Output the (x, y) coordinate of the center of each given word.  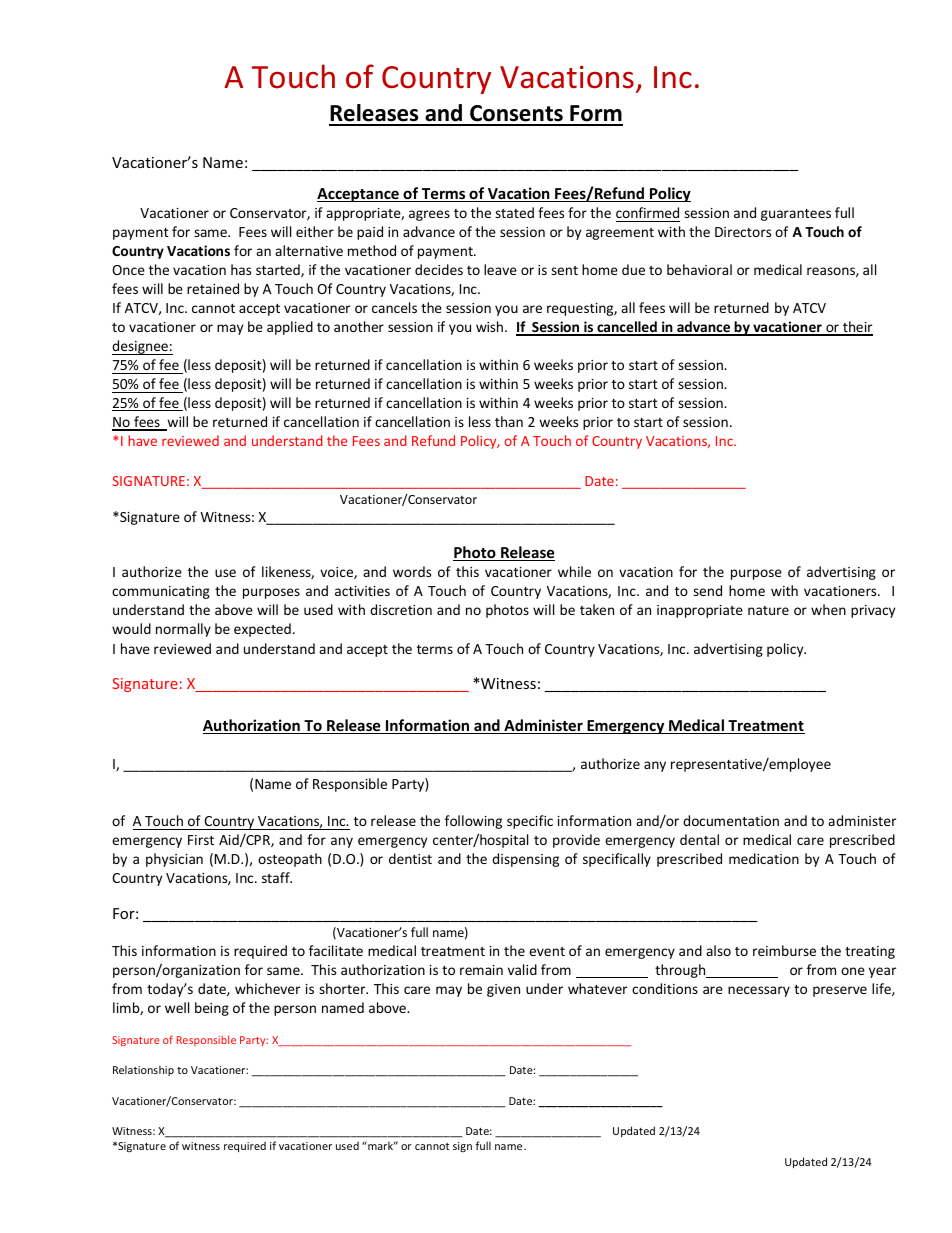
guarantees (796, 215)
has (241, 269)
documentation (731, 820)
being (212, 1009)
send (707, 590)
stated (514, 212)
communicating (161, 592)
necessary (759, 991)
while (574, 571)
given (503, 990)
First (201, 840)
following (473, 822)
